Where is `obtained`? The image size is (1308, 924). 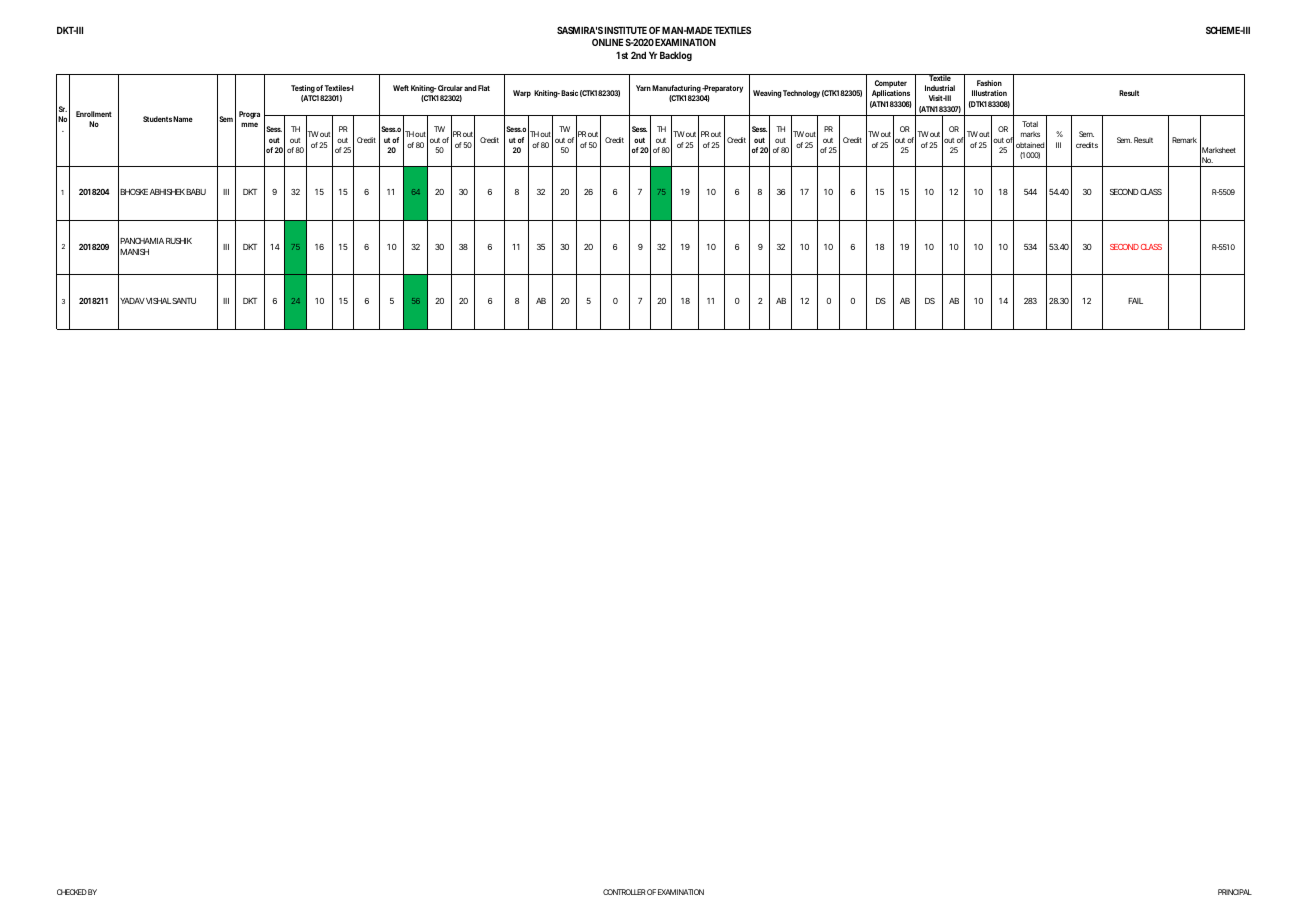
obtained is located at coordinates (1030, 145).
